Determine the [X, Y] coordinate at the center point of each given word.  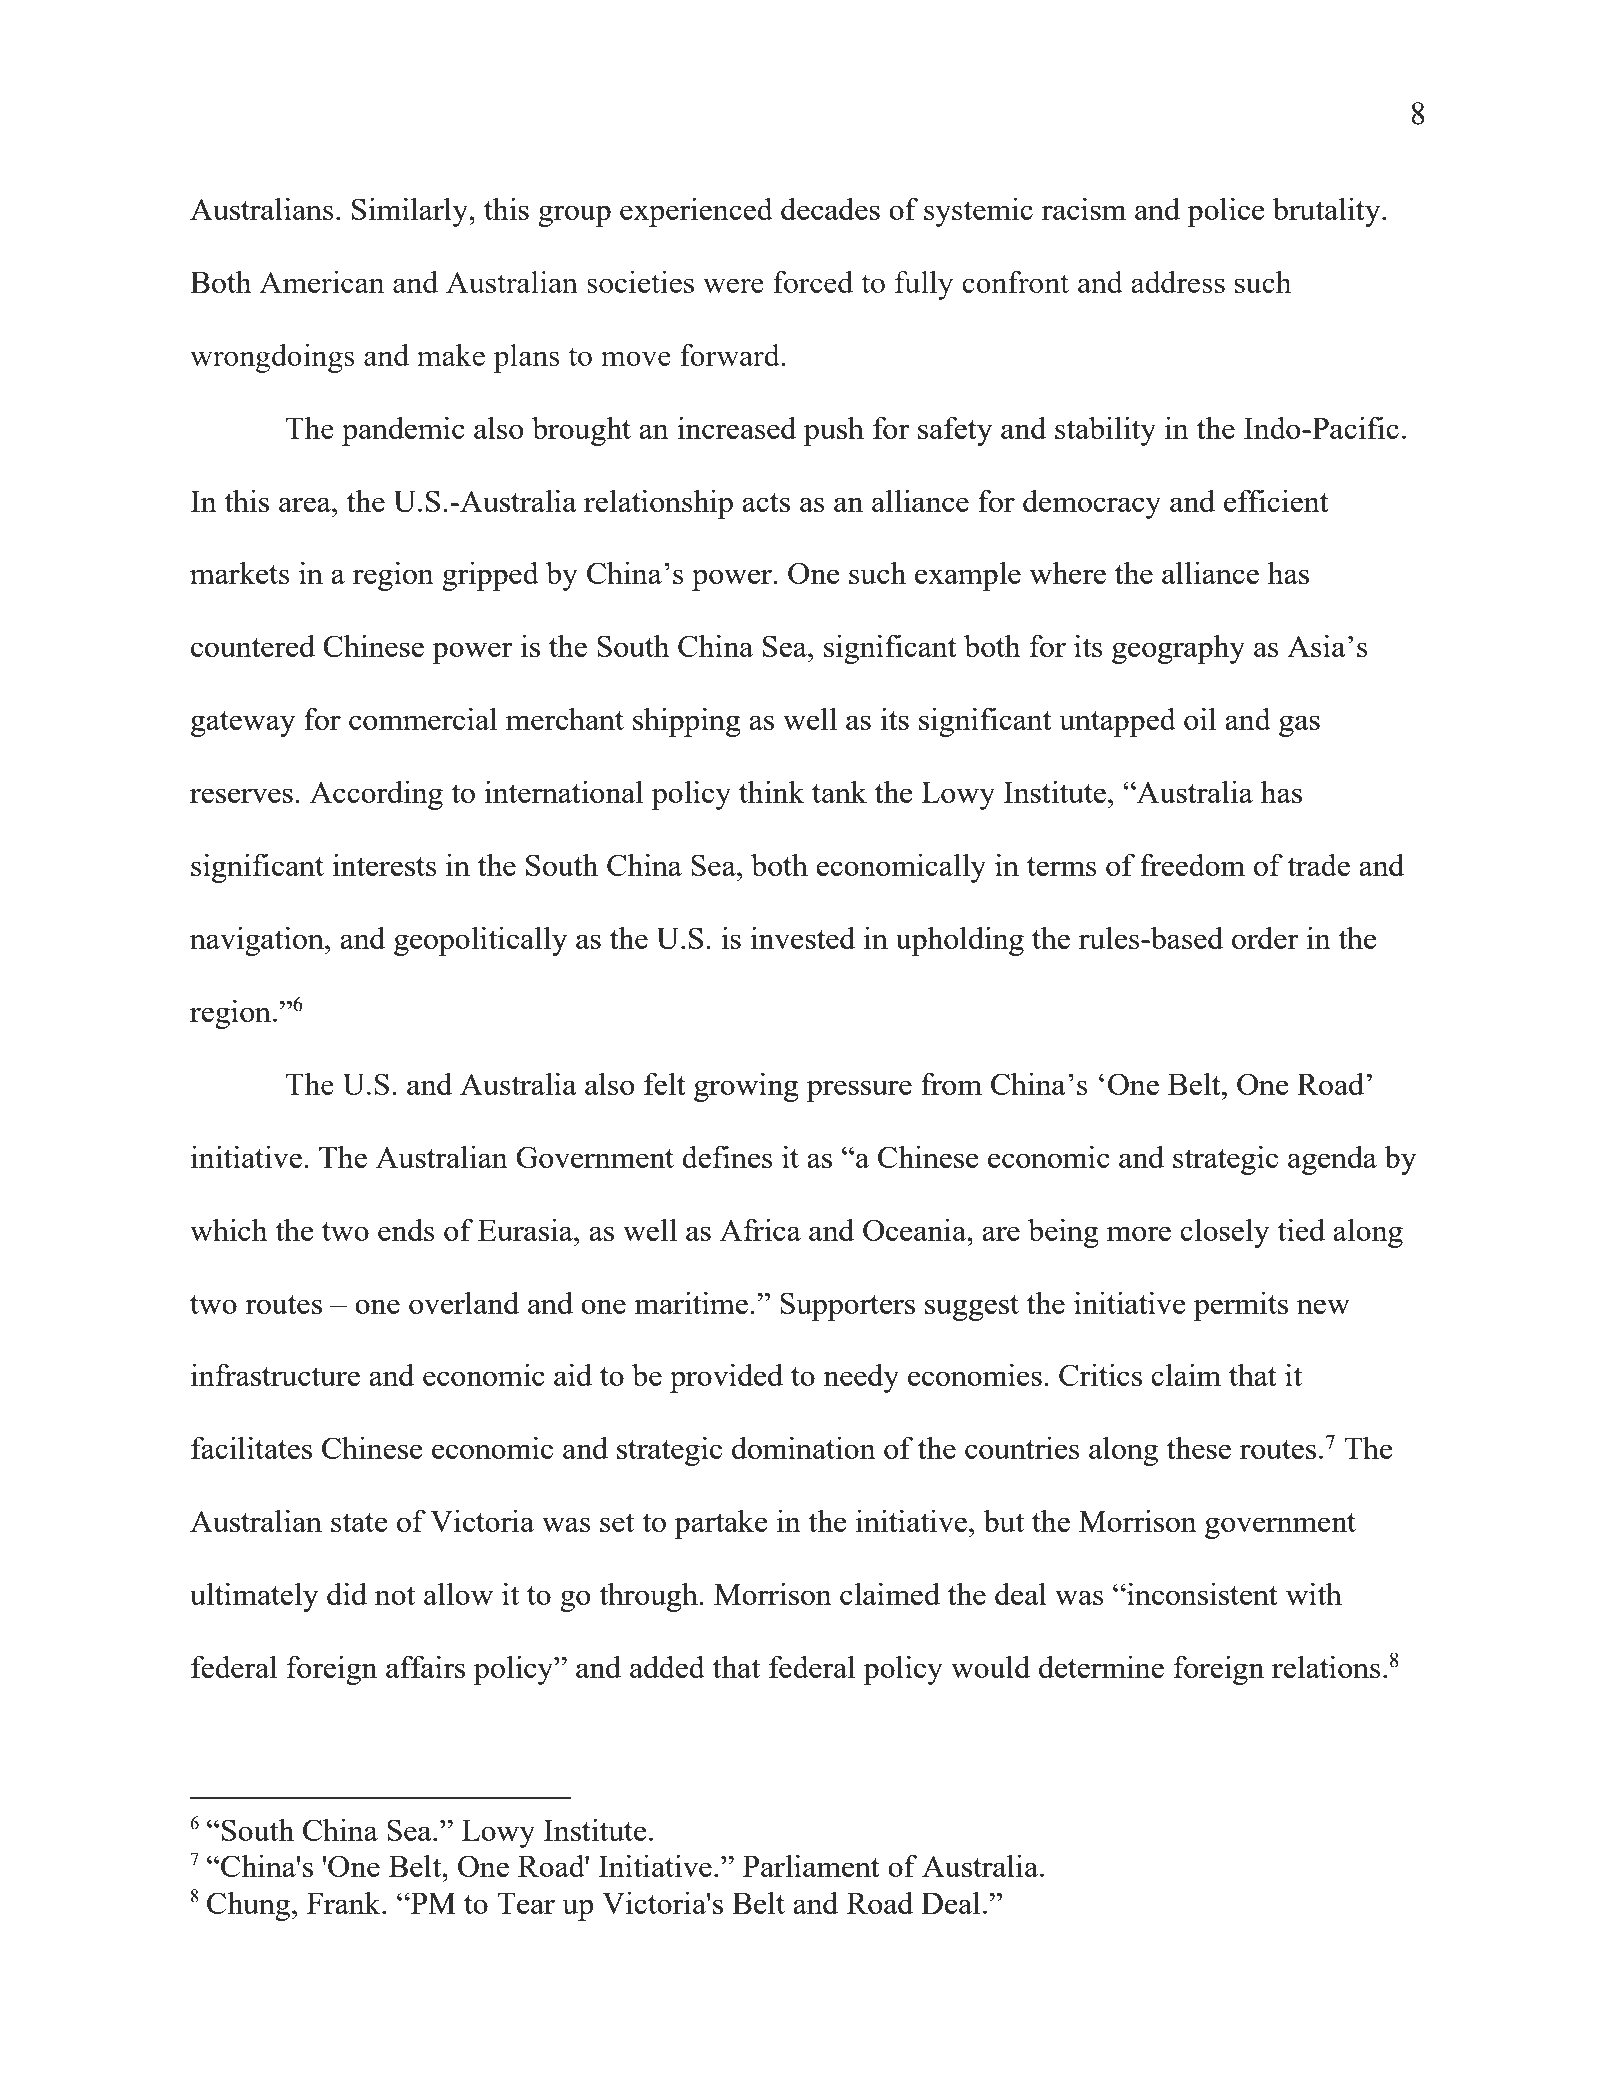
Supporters [847, 1306]
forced [813, 281]
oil [1200, 718]
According [376, 795]
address [1178, 282]
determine [1101, 1666]
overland [464, 1302]
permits [1241, 1306]
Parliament [811, 1866]
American [322, 282]
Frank [345, 1903]
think [772, 791]
